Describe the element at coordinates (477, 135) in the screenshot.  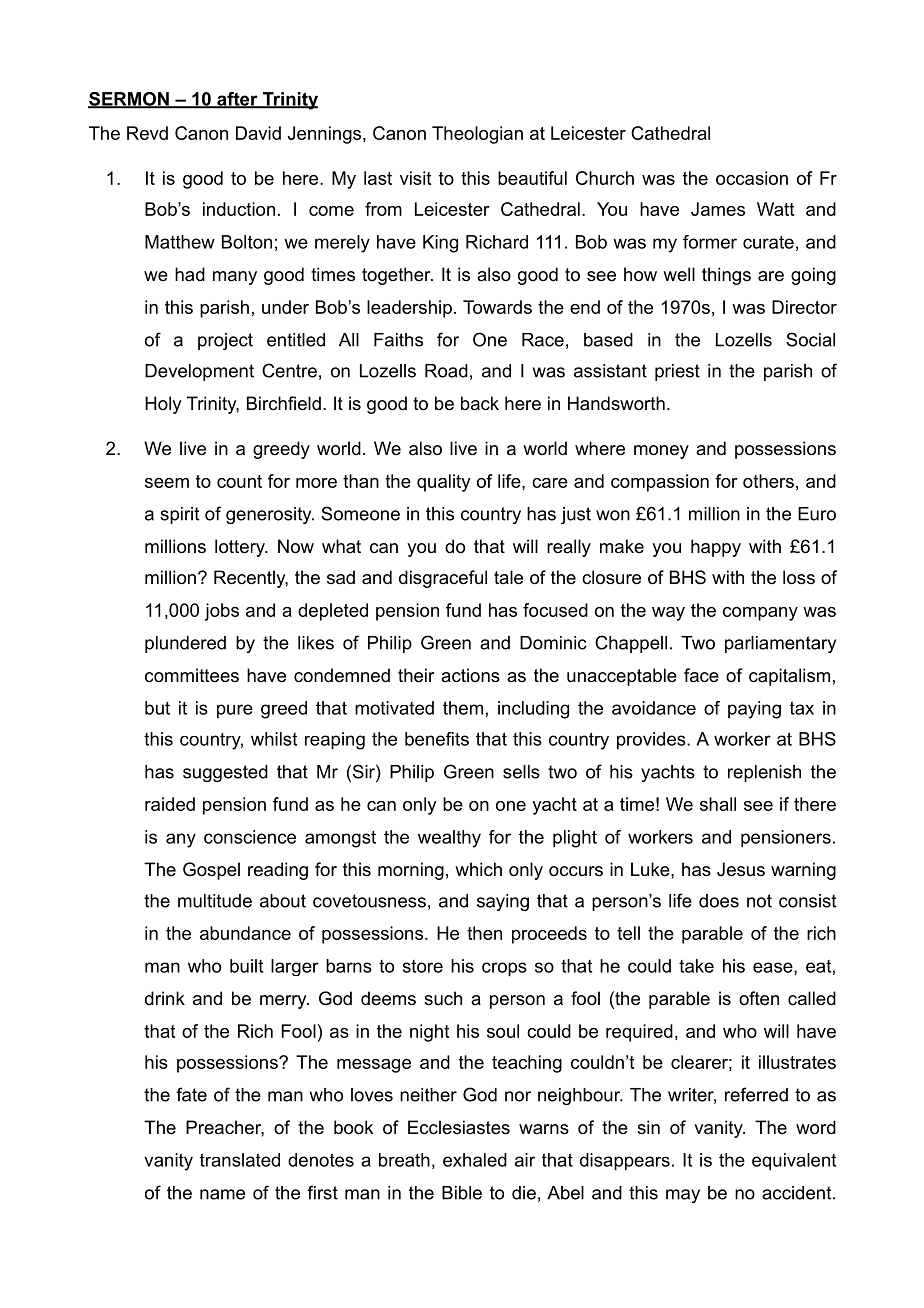
I see `Theologian` at that location.
